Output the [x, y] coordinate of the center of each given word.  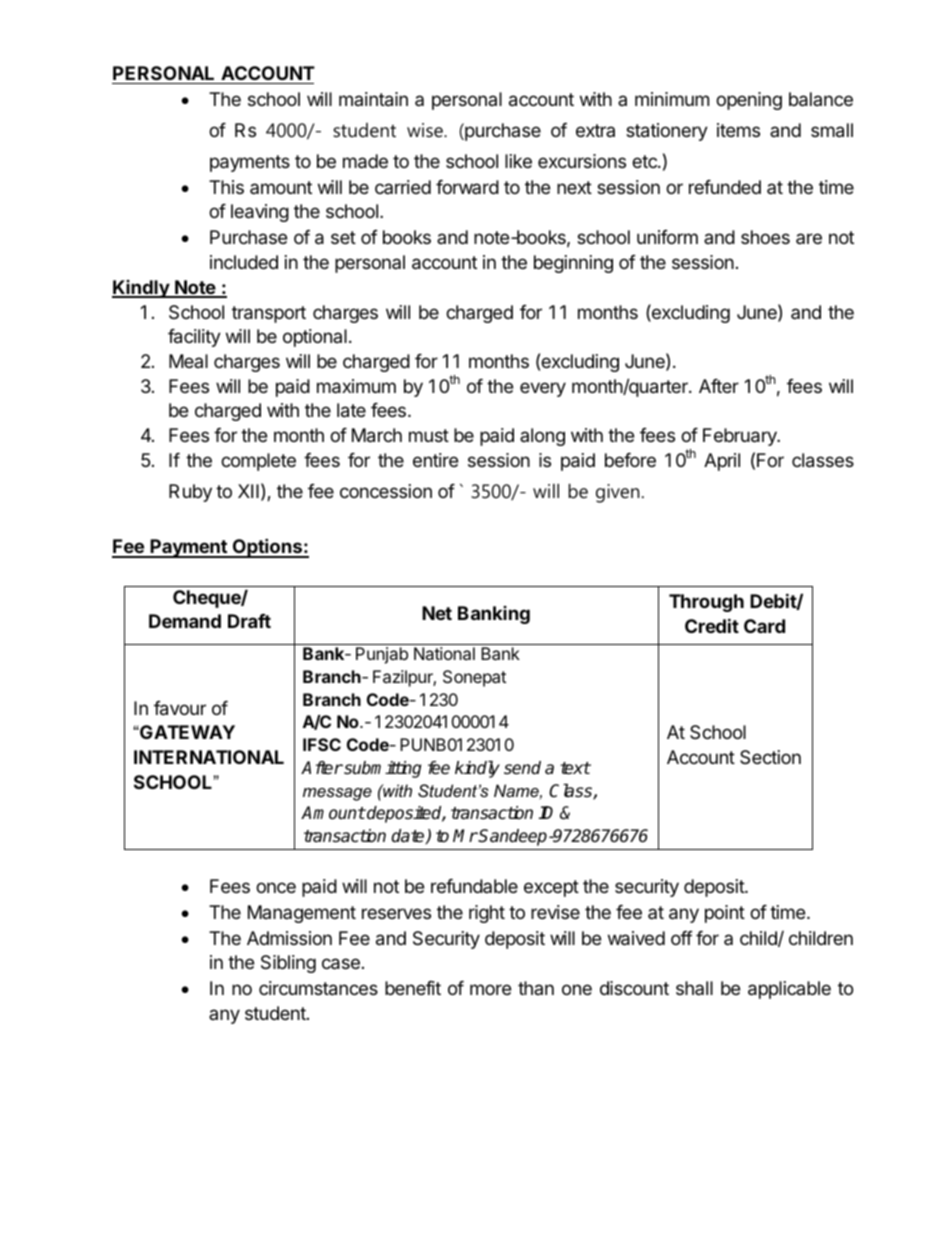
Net [437, 613]
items [738, 130]
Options [267, 548]
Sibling [288, 964]
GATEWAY [186, 732]
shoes [765, 237]
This [226, 187]
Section [770, 757]
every [543, 389]
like [518, 161]
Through [706, 603]
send [522, 768]
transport [269, 314]
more [490, 989]
